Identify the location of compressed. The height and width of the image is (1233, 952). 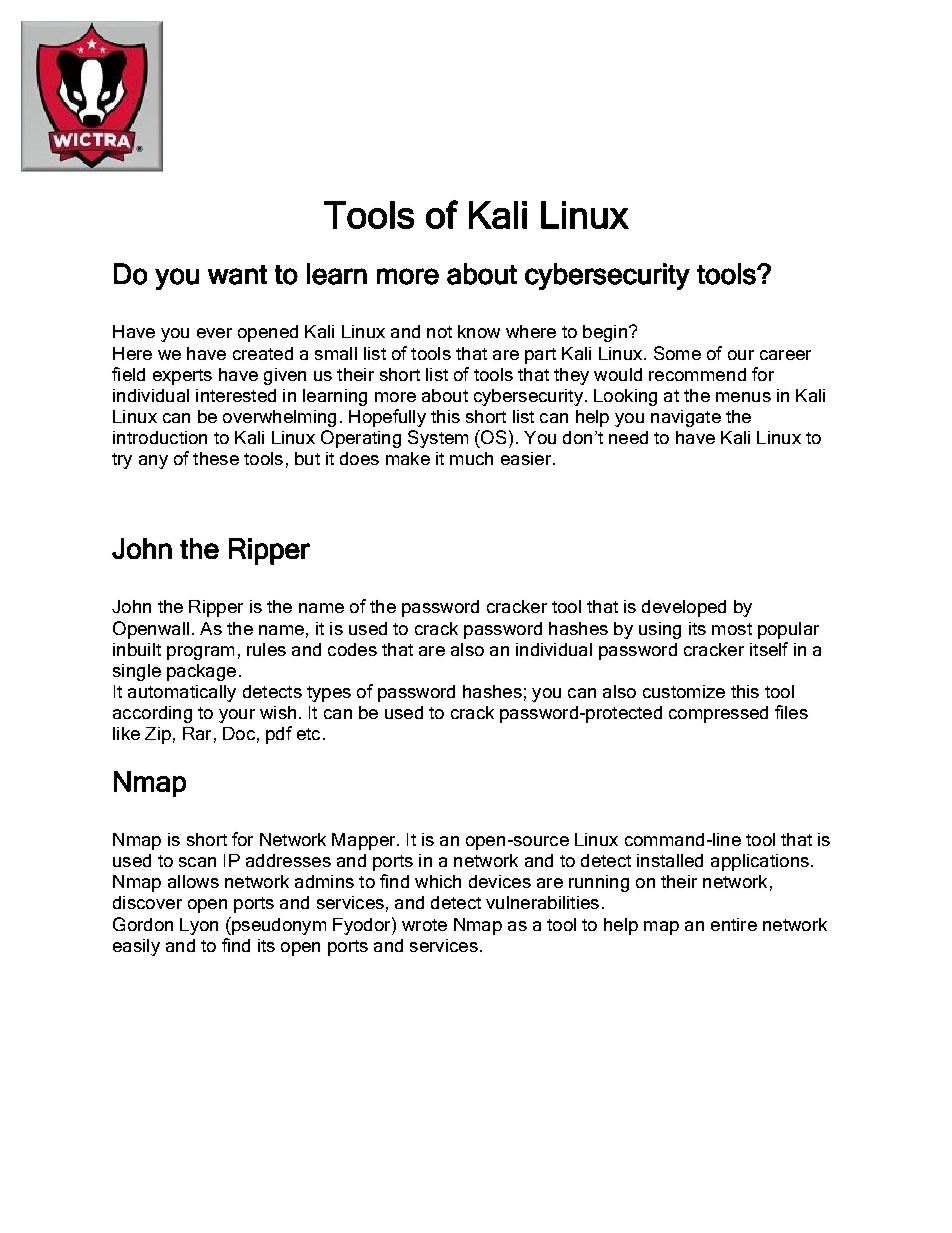
(718, 714).
